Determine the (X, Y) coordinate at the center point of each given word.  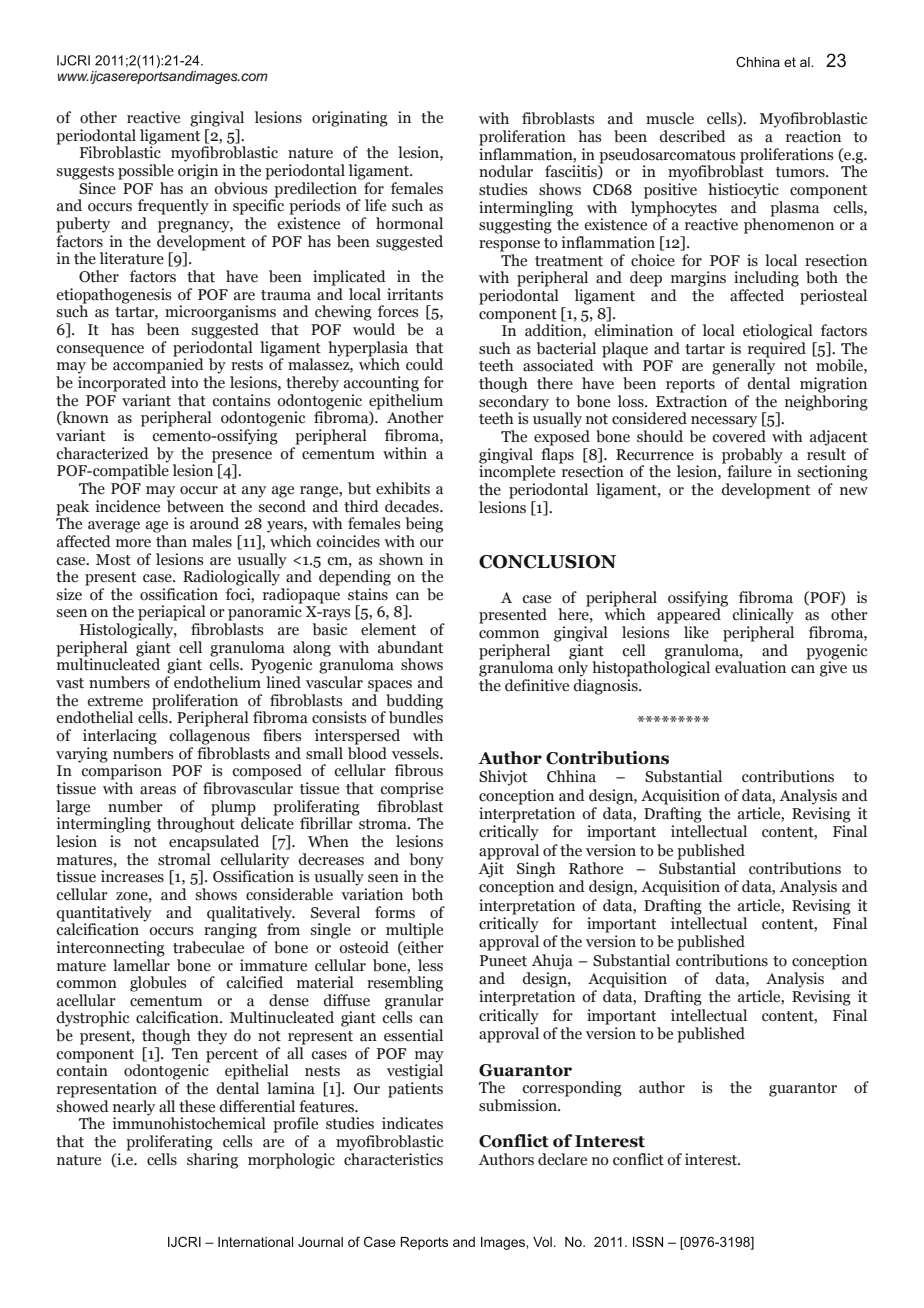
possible (146, 172)
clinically (763, 616)
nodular (506, 171)
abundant (410, 647)
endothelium (217, 682)
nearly (134, 1109)
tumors (801, 172)
